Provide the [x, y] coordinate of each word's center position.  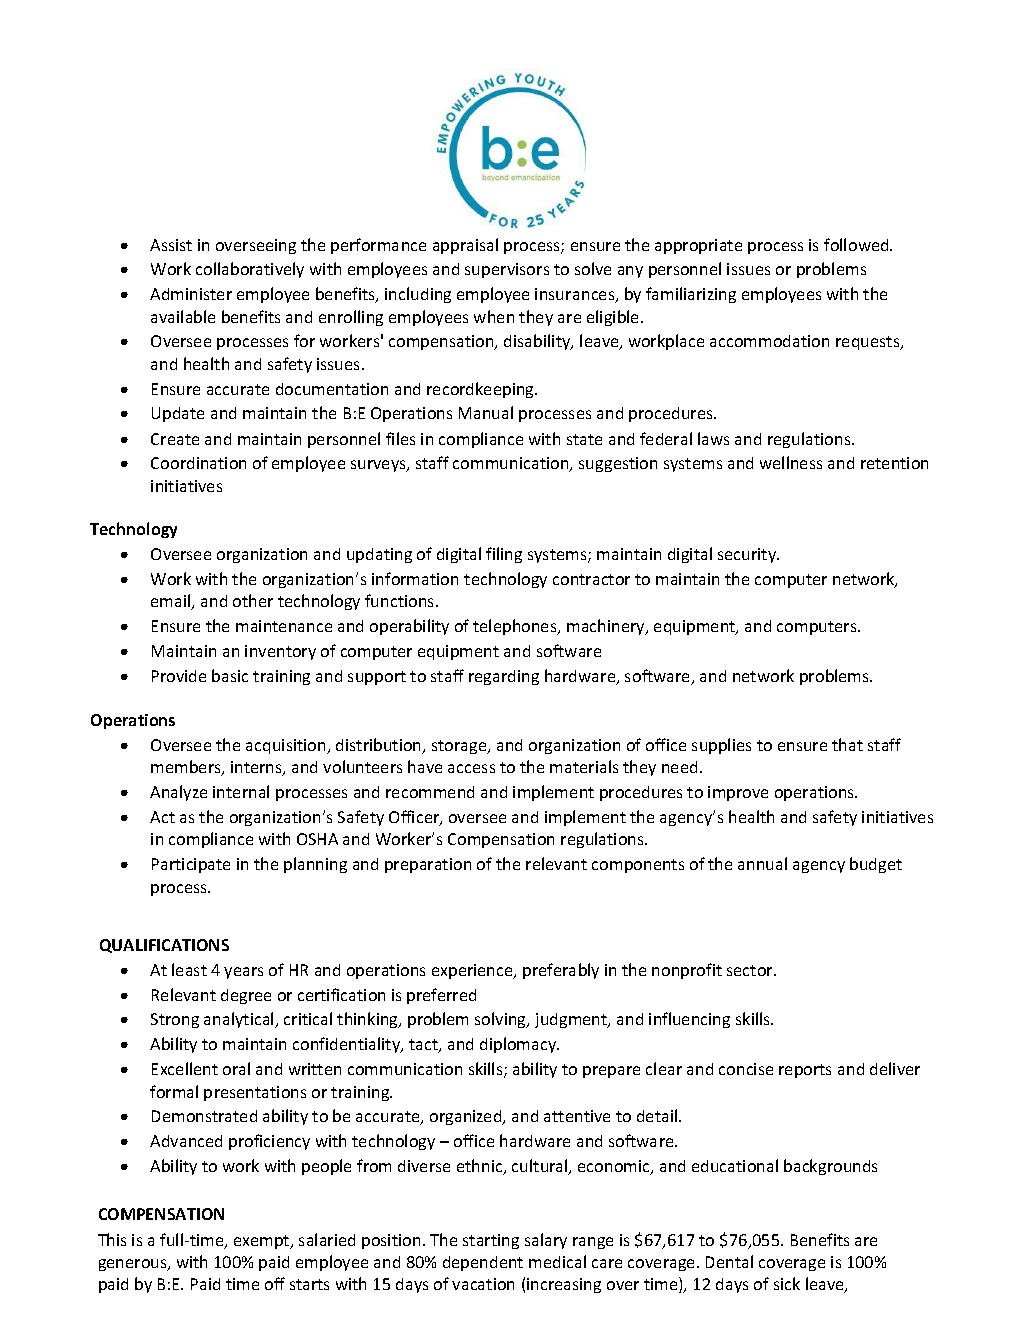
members [187, 768]
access [471, 768]
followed [857, 244]
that [847, 744]
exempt [263, 1242]
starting [491, 1241]
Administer [191, 294]
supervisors [507, 270]
